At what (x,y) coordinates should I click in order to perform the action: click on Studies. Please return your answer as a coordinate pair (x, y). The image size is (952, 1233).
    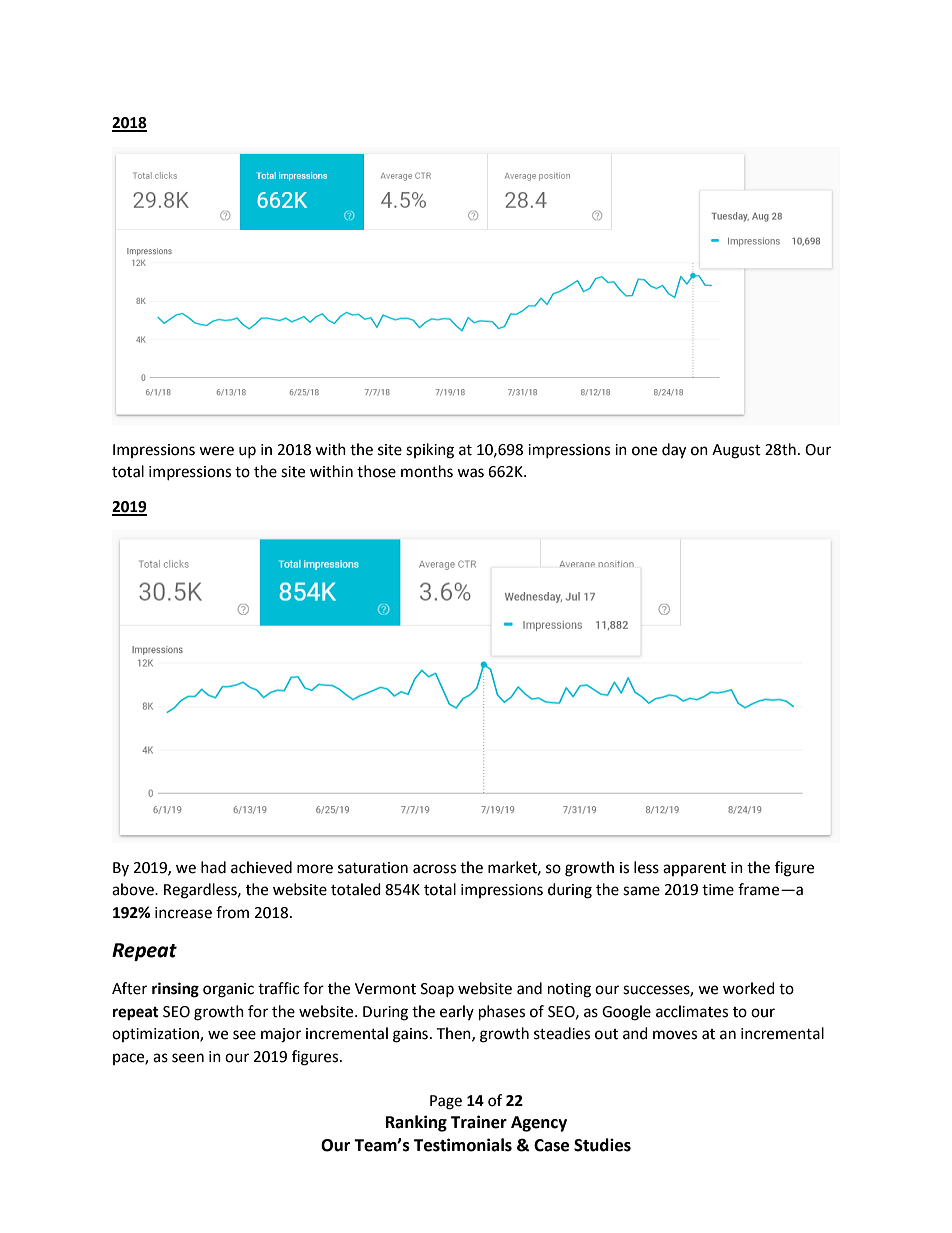
    Looking at the image, I should click on (602, 1145).
